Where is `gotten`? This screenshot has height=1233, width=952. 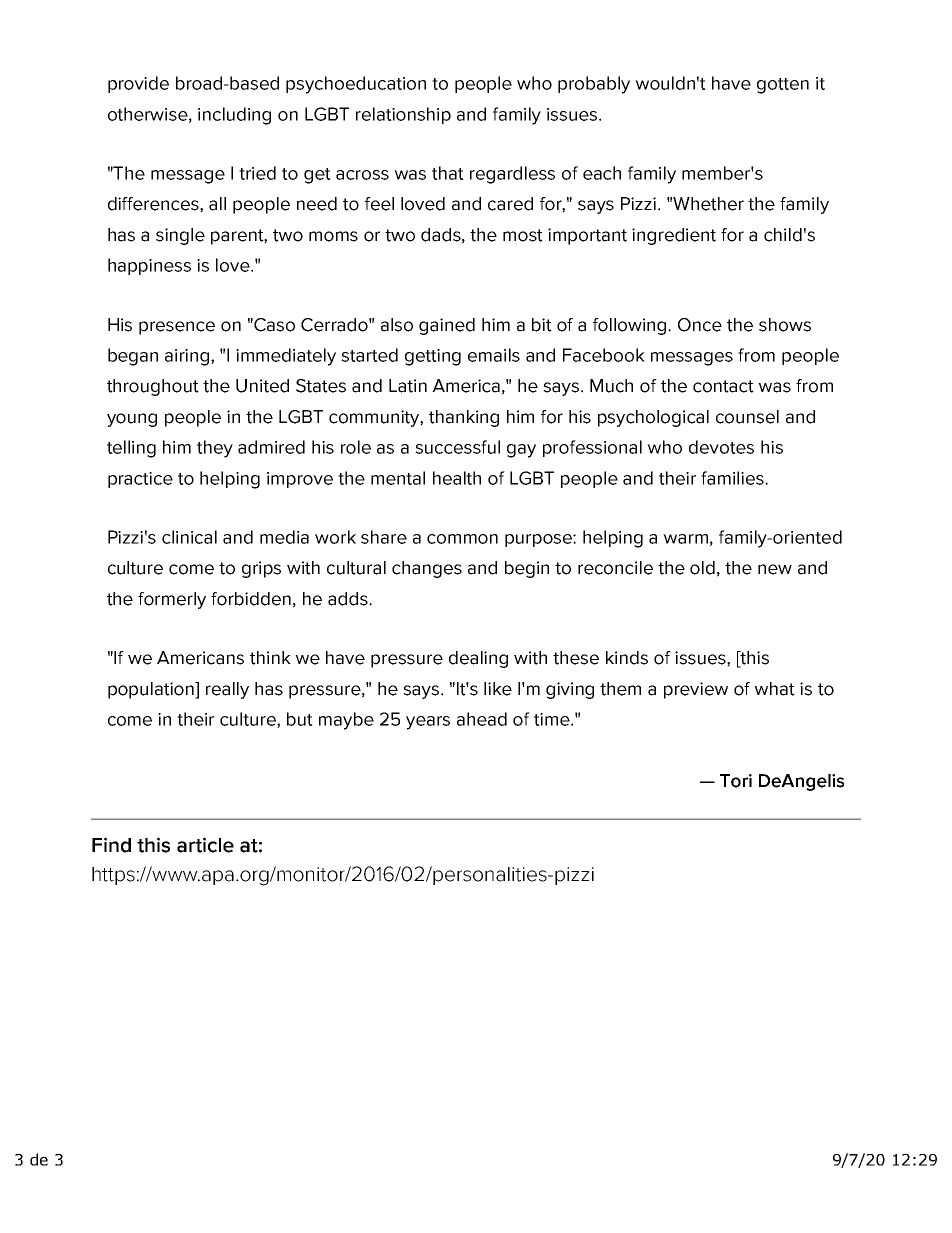
gotten is located at coordinates (783, 86).
